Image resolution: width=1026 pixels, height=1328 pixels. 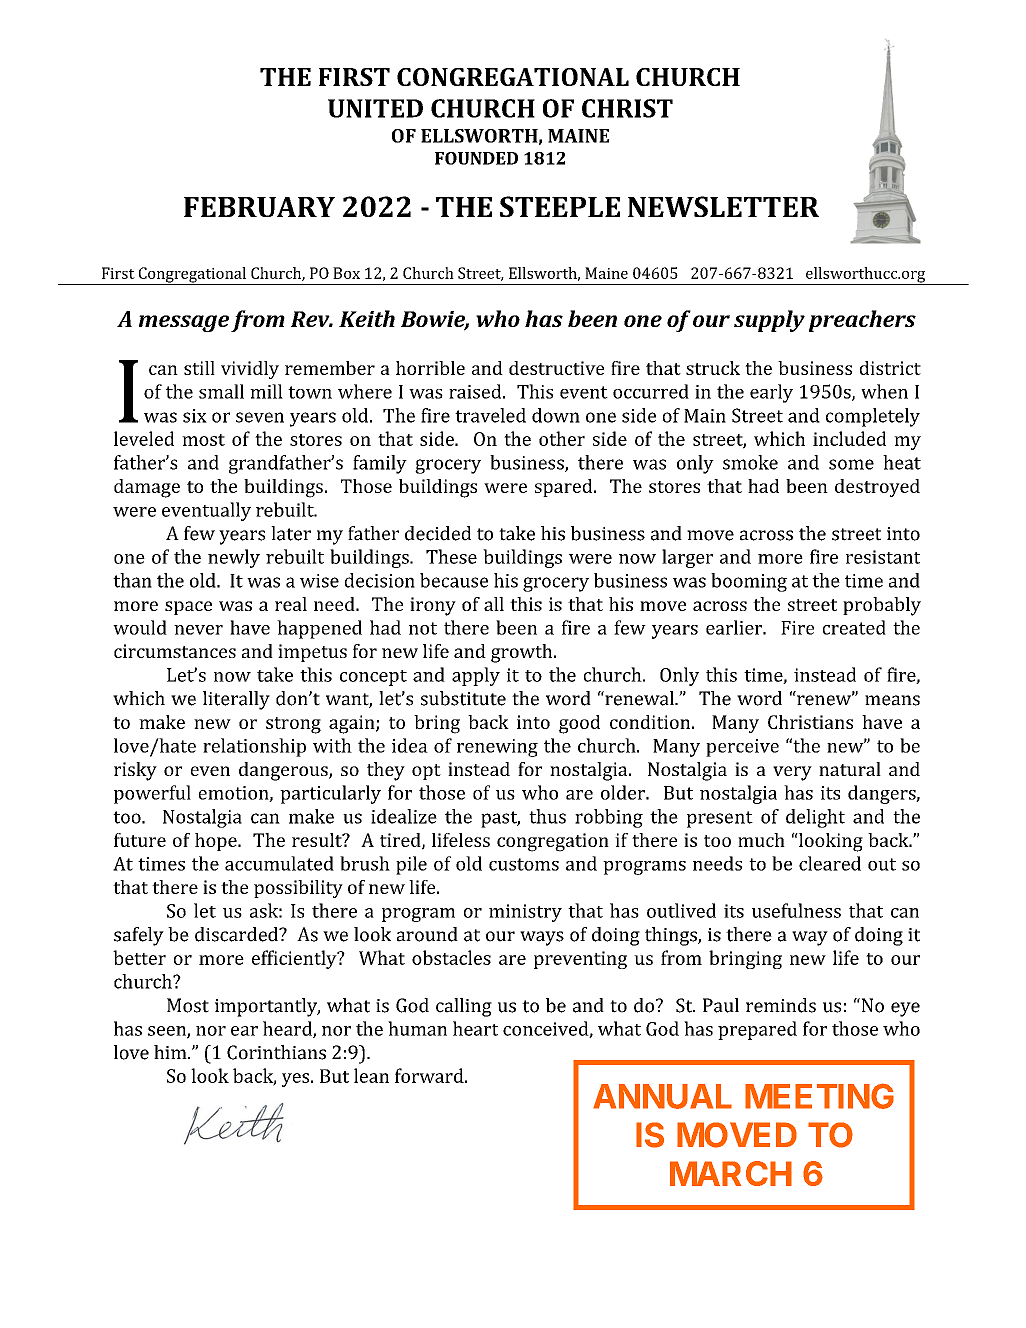 I want to click on created, so click(x=854, y=627).
